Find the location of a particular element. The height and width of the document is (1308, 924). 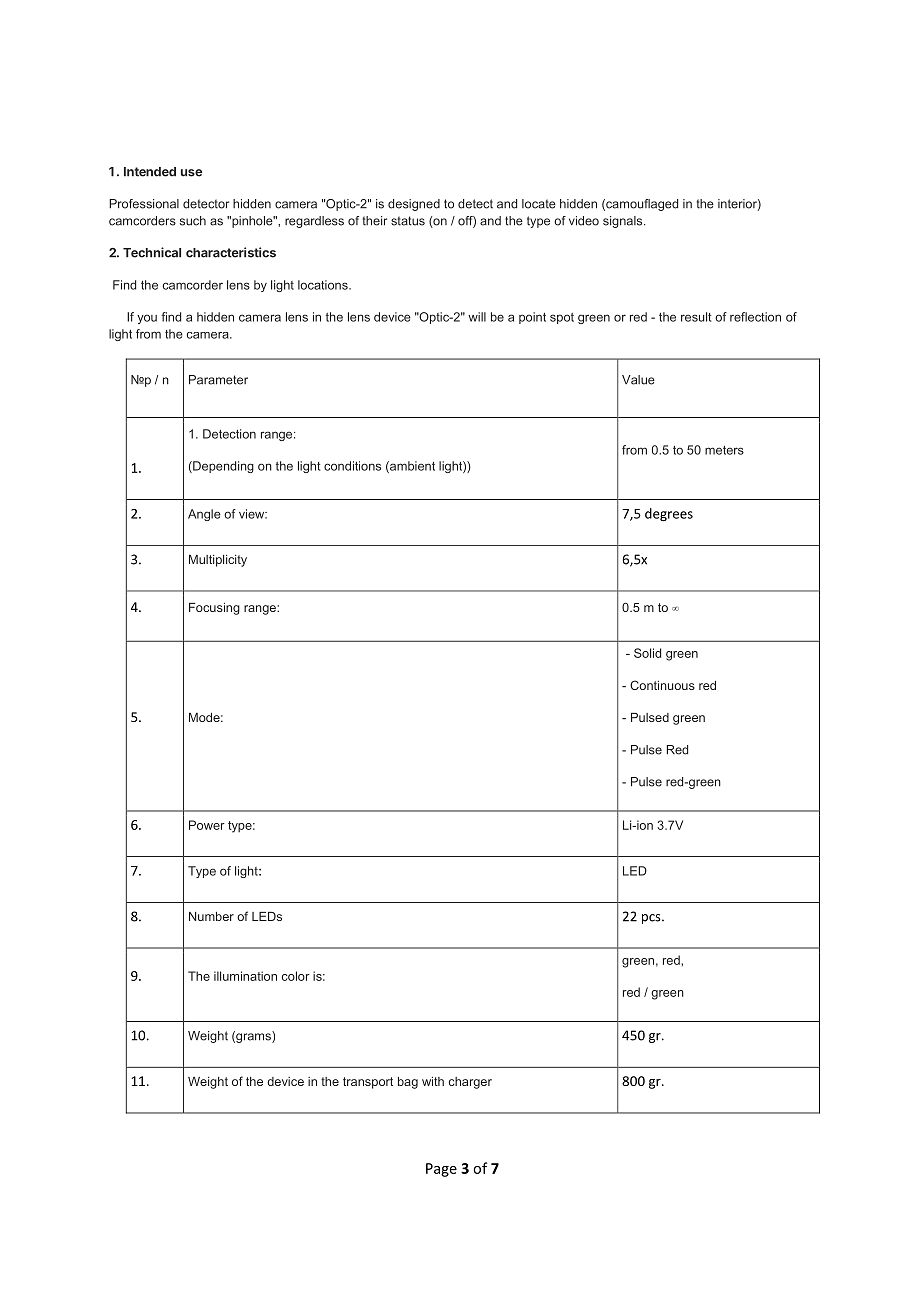

color is located at coordinates (296, 976).
